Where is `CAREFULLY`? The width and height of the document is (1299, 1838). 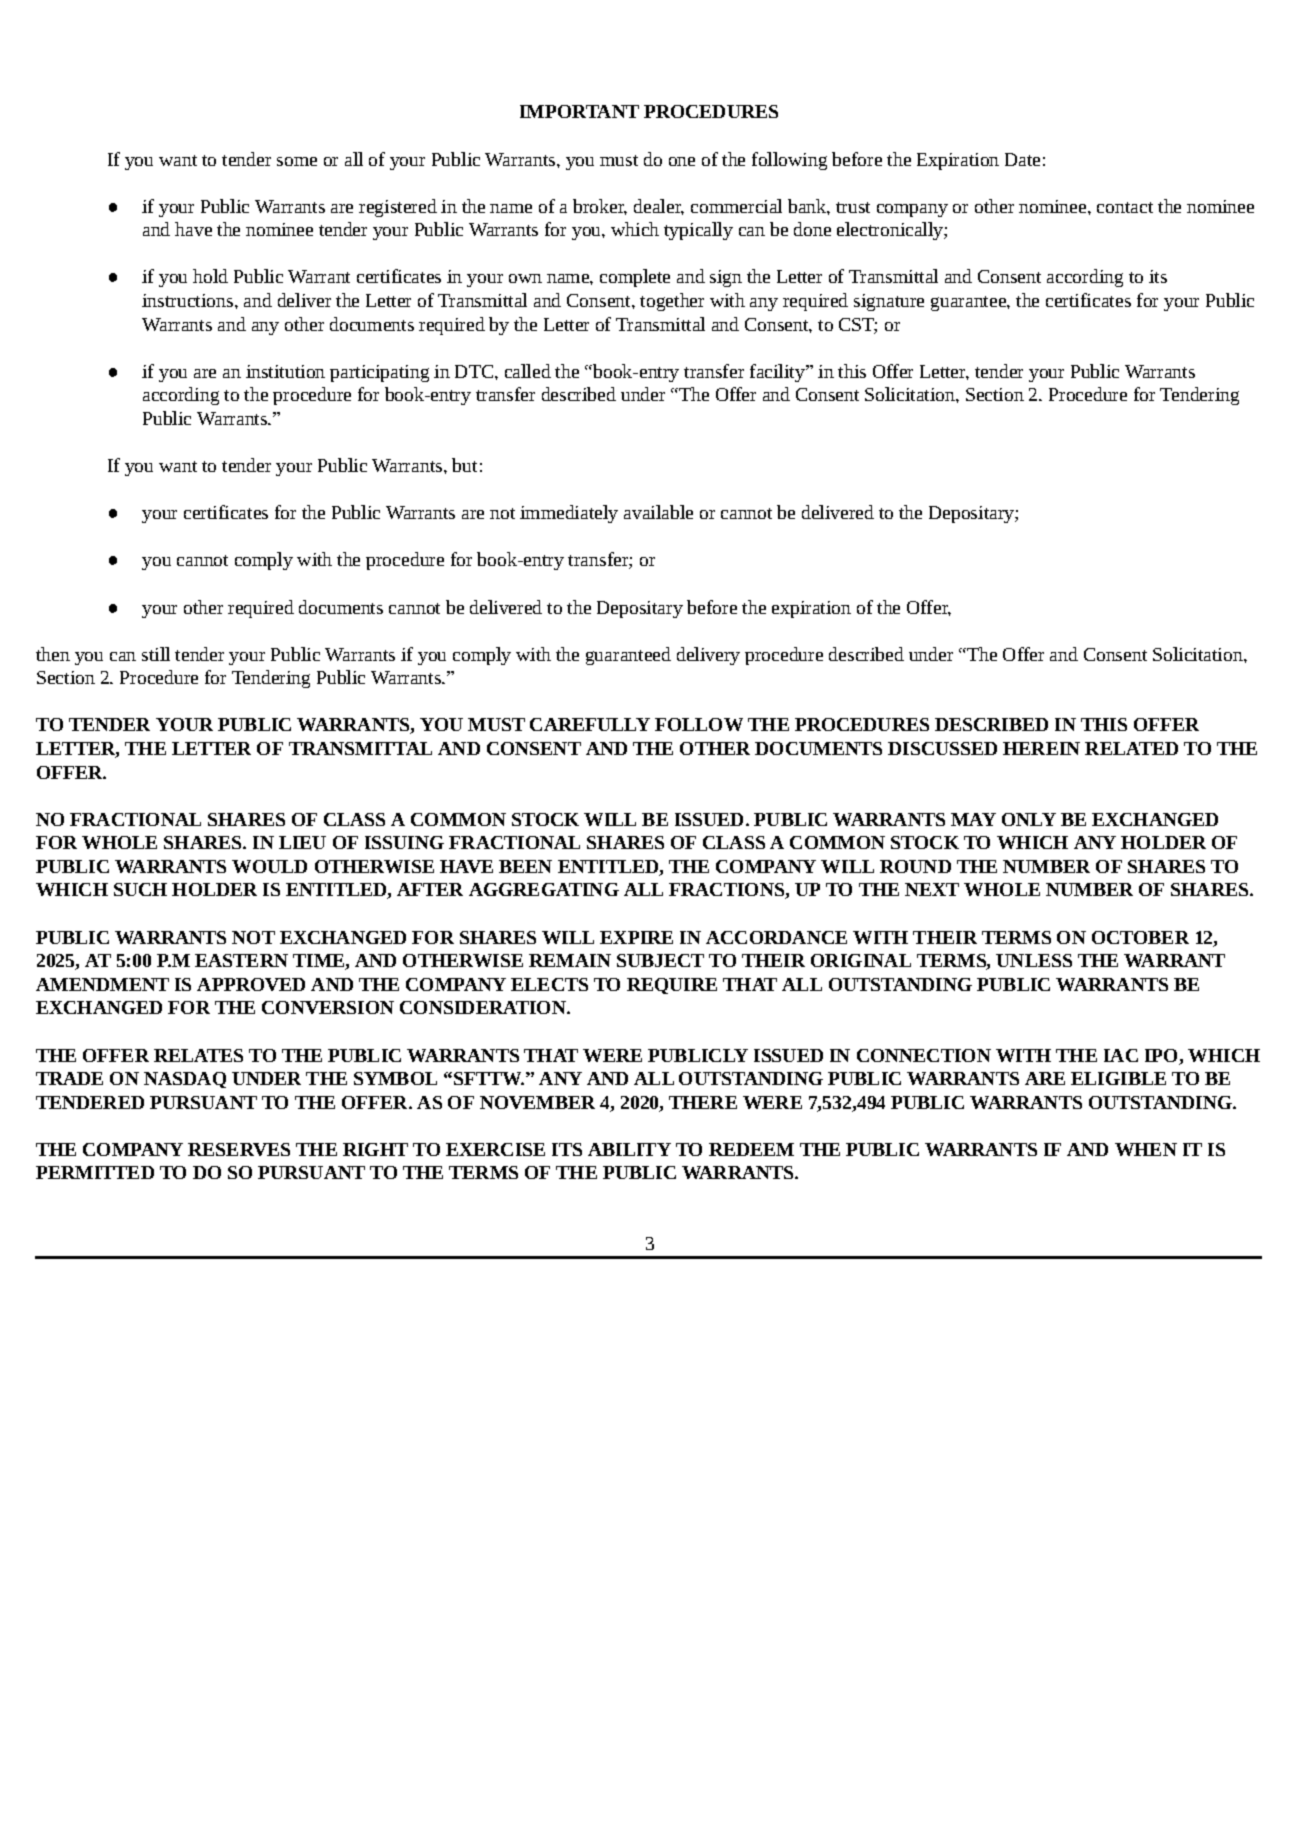 CAREFULLY is located at coordinates (590, 724).
